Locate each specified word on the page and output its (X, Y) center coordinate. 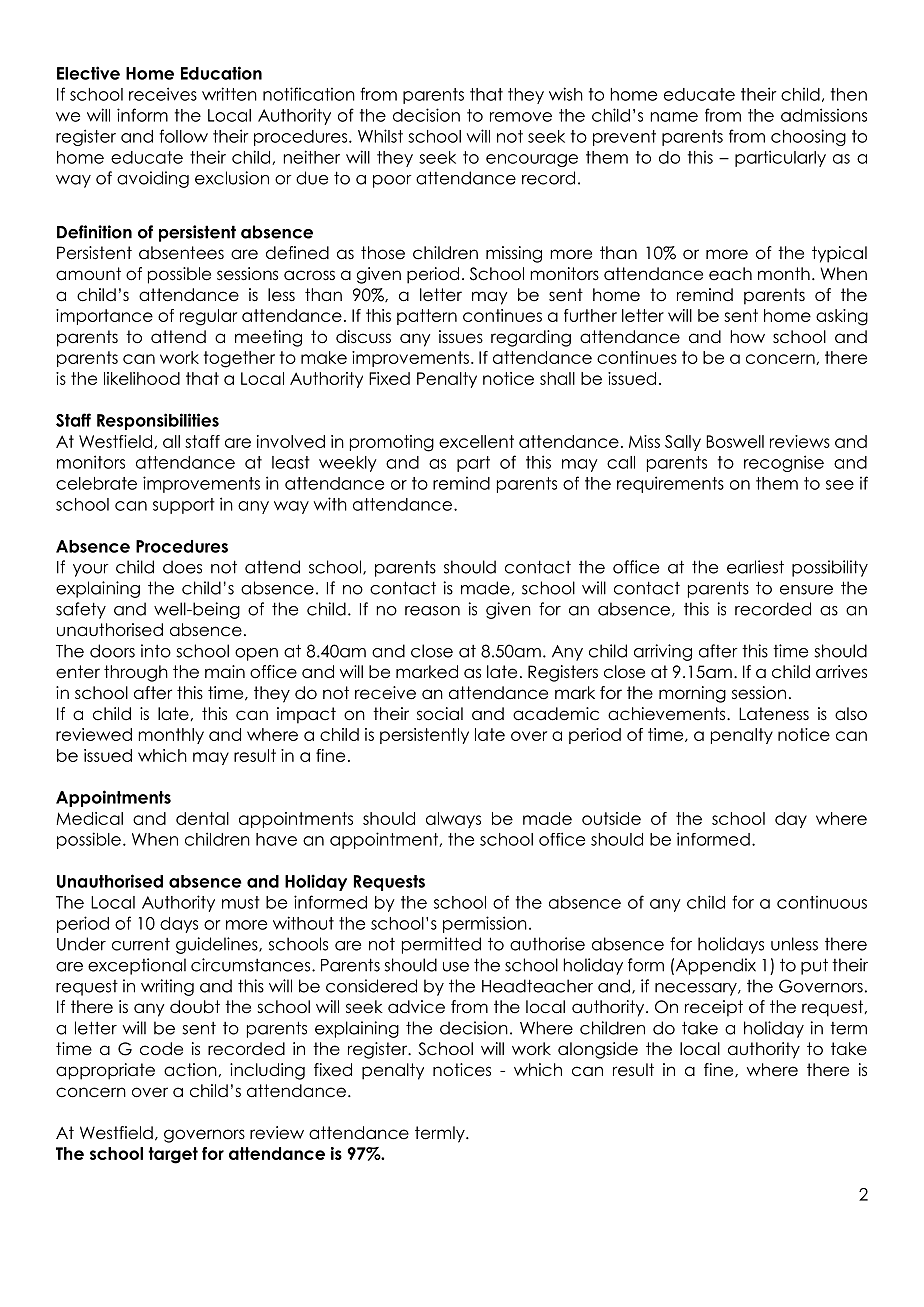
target (173, 1155)
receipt (714, 1008)
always (453, 820)
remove (521, 117)
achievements (668, 714)
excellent (476, 441)
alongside (598, 1050)
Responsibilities (158, 421)
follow (183, 136)
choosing (808, 137)
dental (202, 818)
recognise (784, 463)
